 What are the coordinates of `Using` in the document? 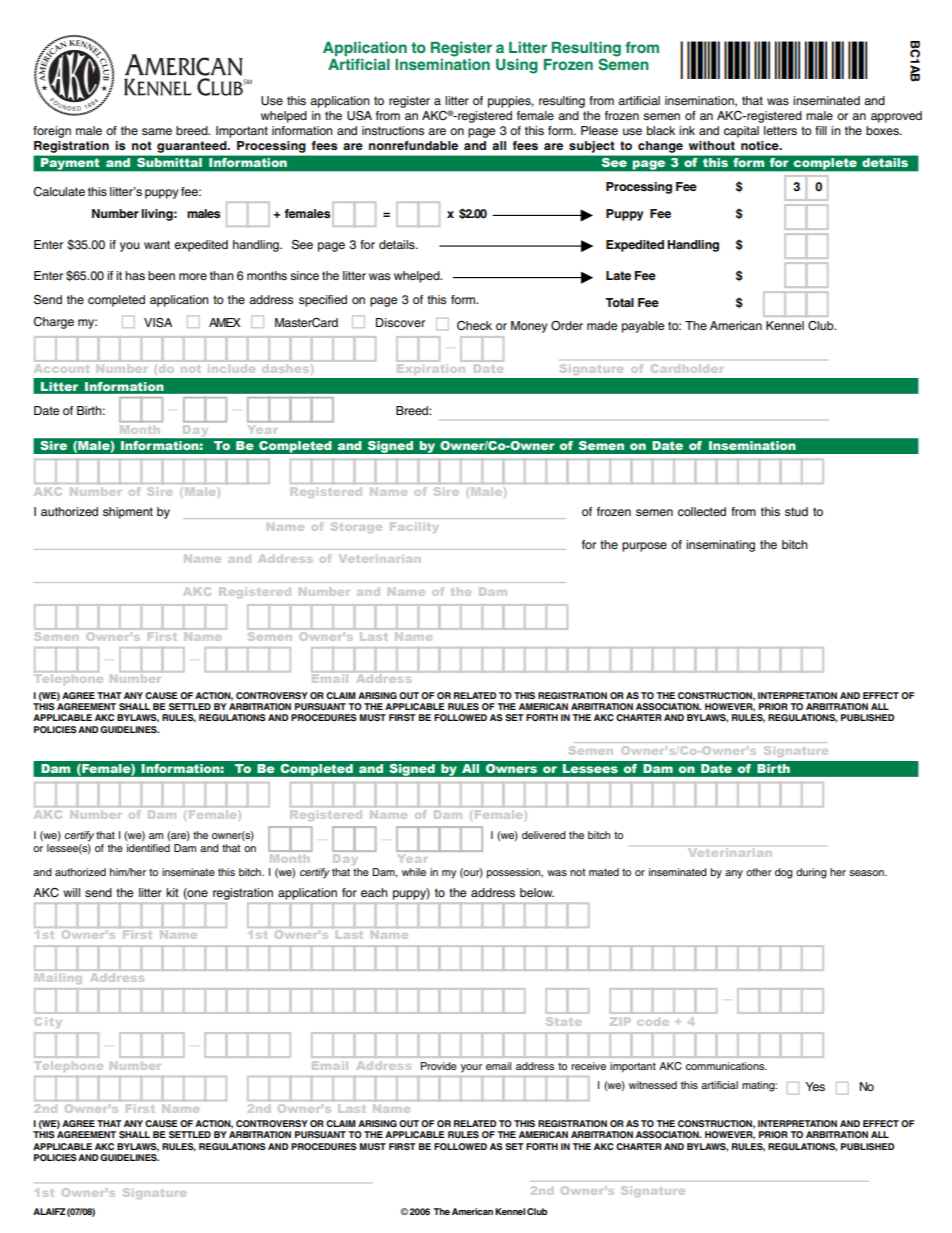 It's located at (517, 66).
